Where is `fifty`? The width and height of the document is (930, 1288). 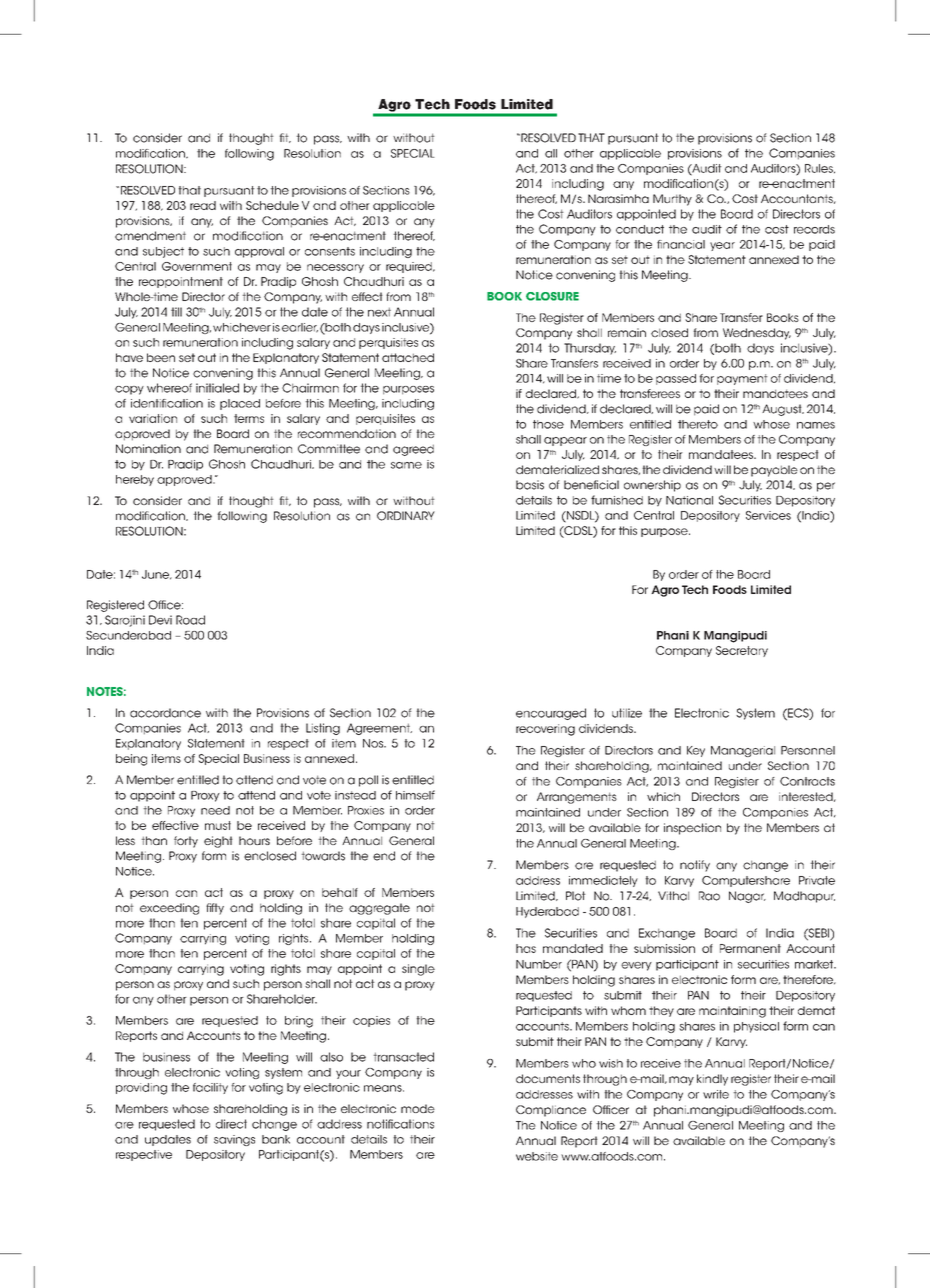
fifty is located at coordinates (215, 909).
